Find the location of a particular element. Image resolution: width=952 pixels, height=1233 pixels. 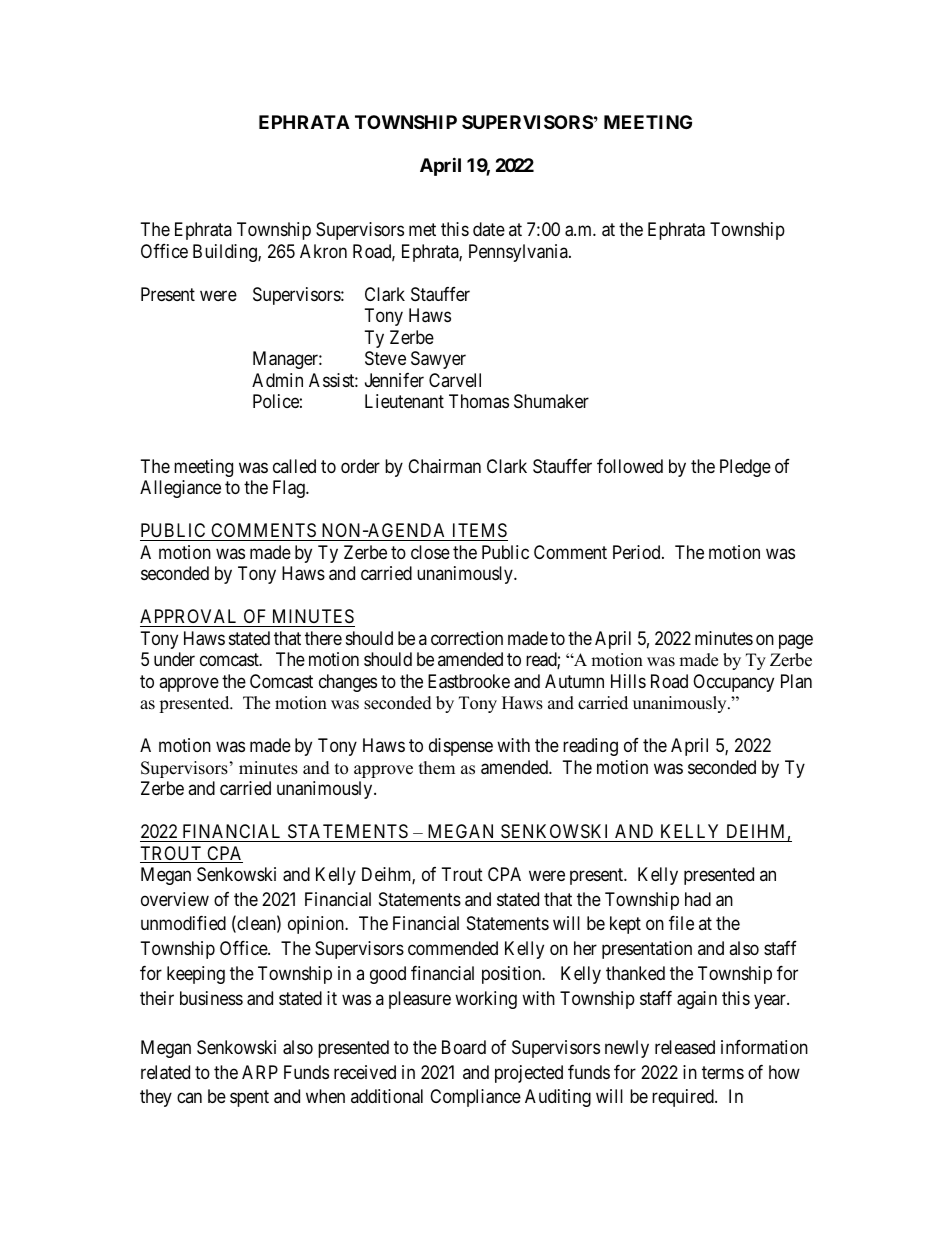

had is located at coordinates (698, 899).
